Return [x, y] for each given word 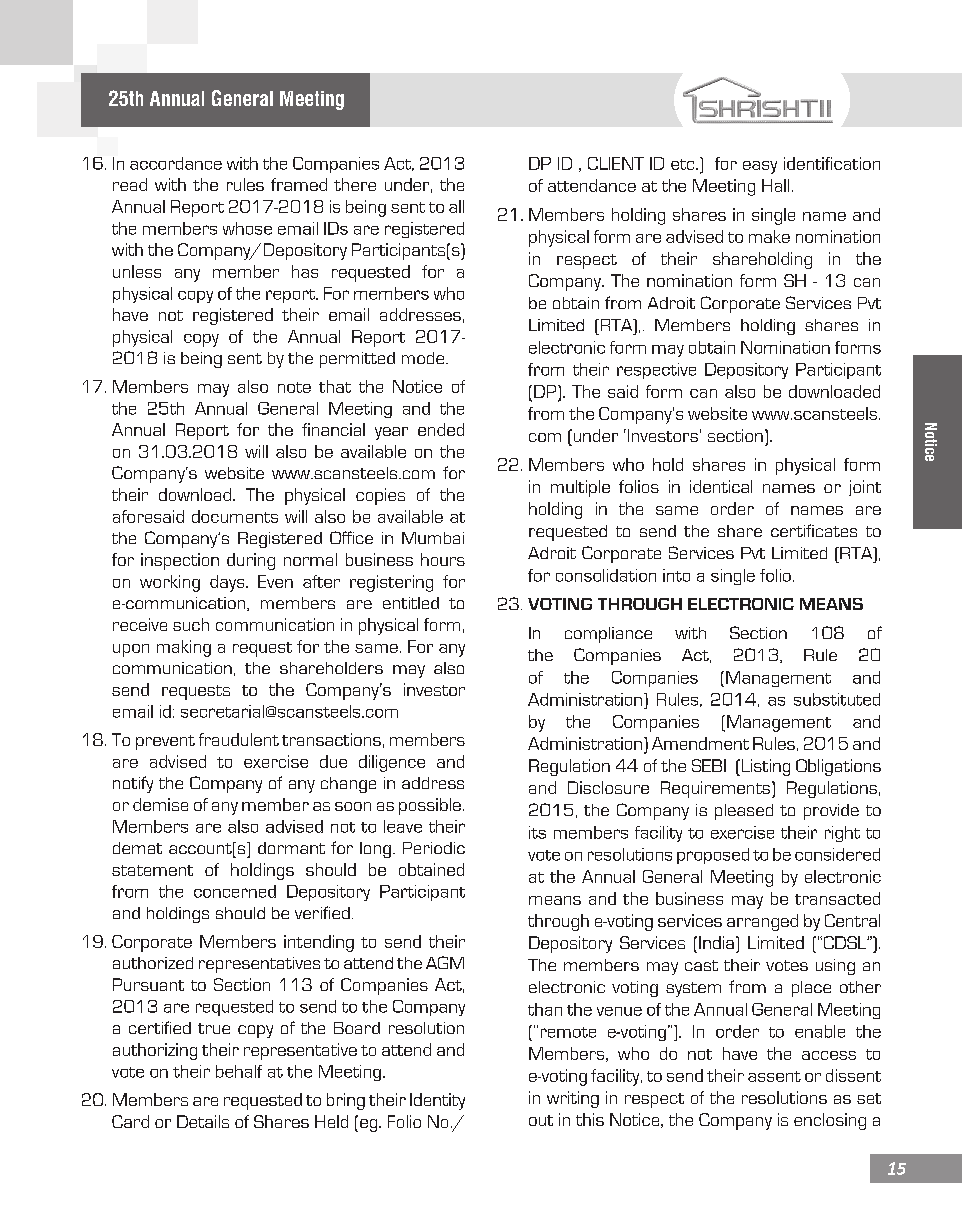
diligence [392, 763]
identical [721, 486]
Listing [764, 767]
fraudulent [239, 739]
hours [443, 559]
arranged [762, 922]
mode [424, 358]
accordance [176, 163]
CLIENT [616, 163]
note [294, 387]
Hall [775, 185]
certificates [814, 530]
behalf [239, 1071]
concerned [235, 891]
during [251, 561]
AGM [445, 962]
